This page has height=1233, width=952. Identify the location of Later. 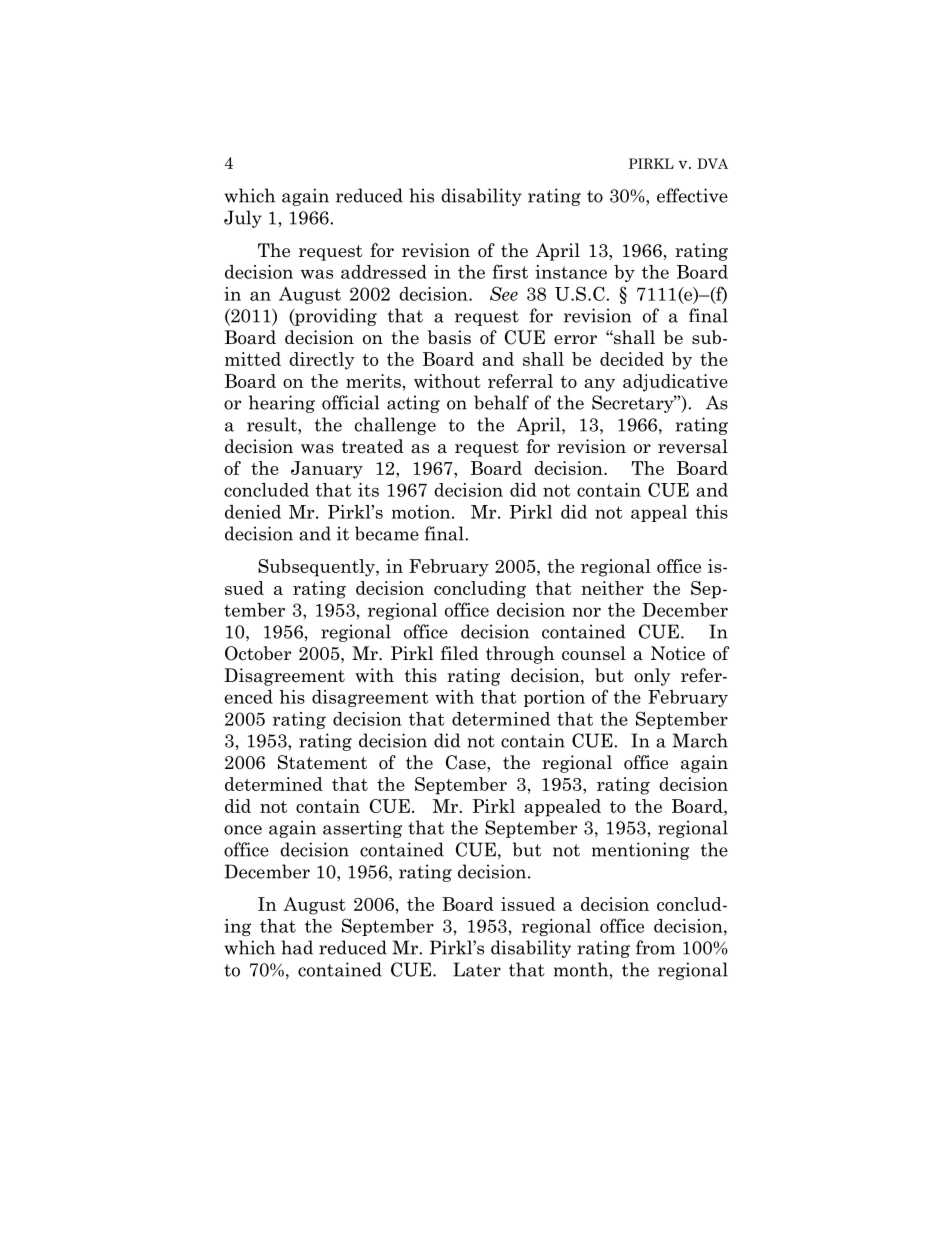
(477, 969).
